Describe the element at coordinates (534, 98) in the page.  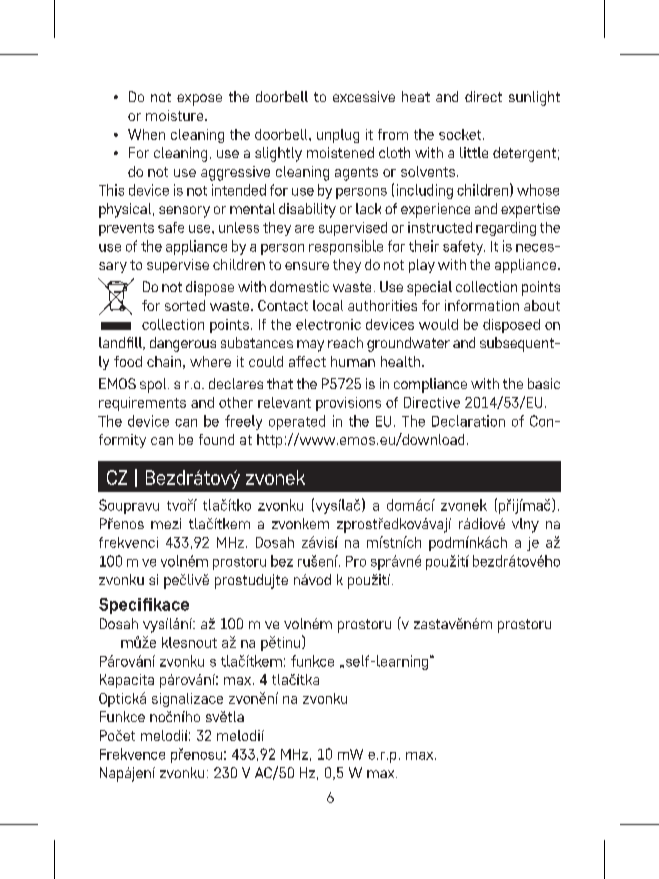
I see `sunlight` at that location.
